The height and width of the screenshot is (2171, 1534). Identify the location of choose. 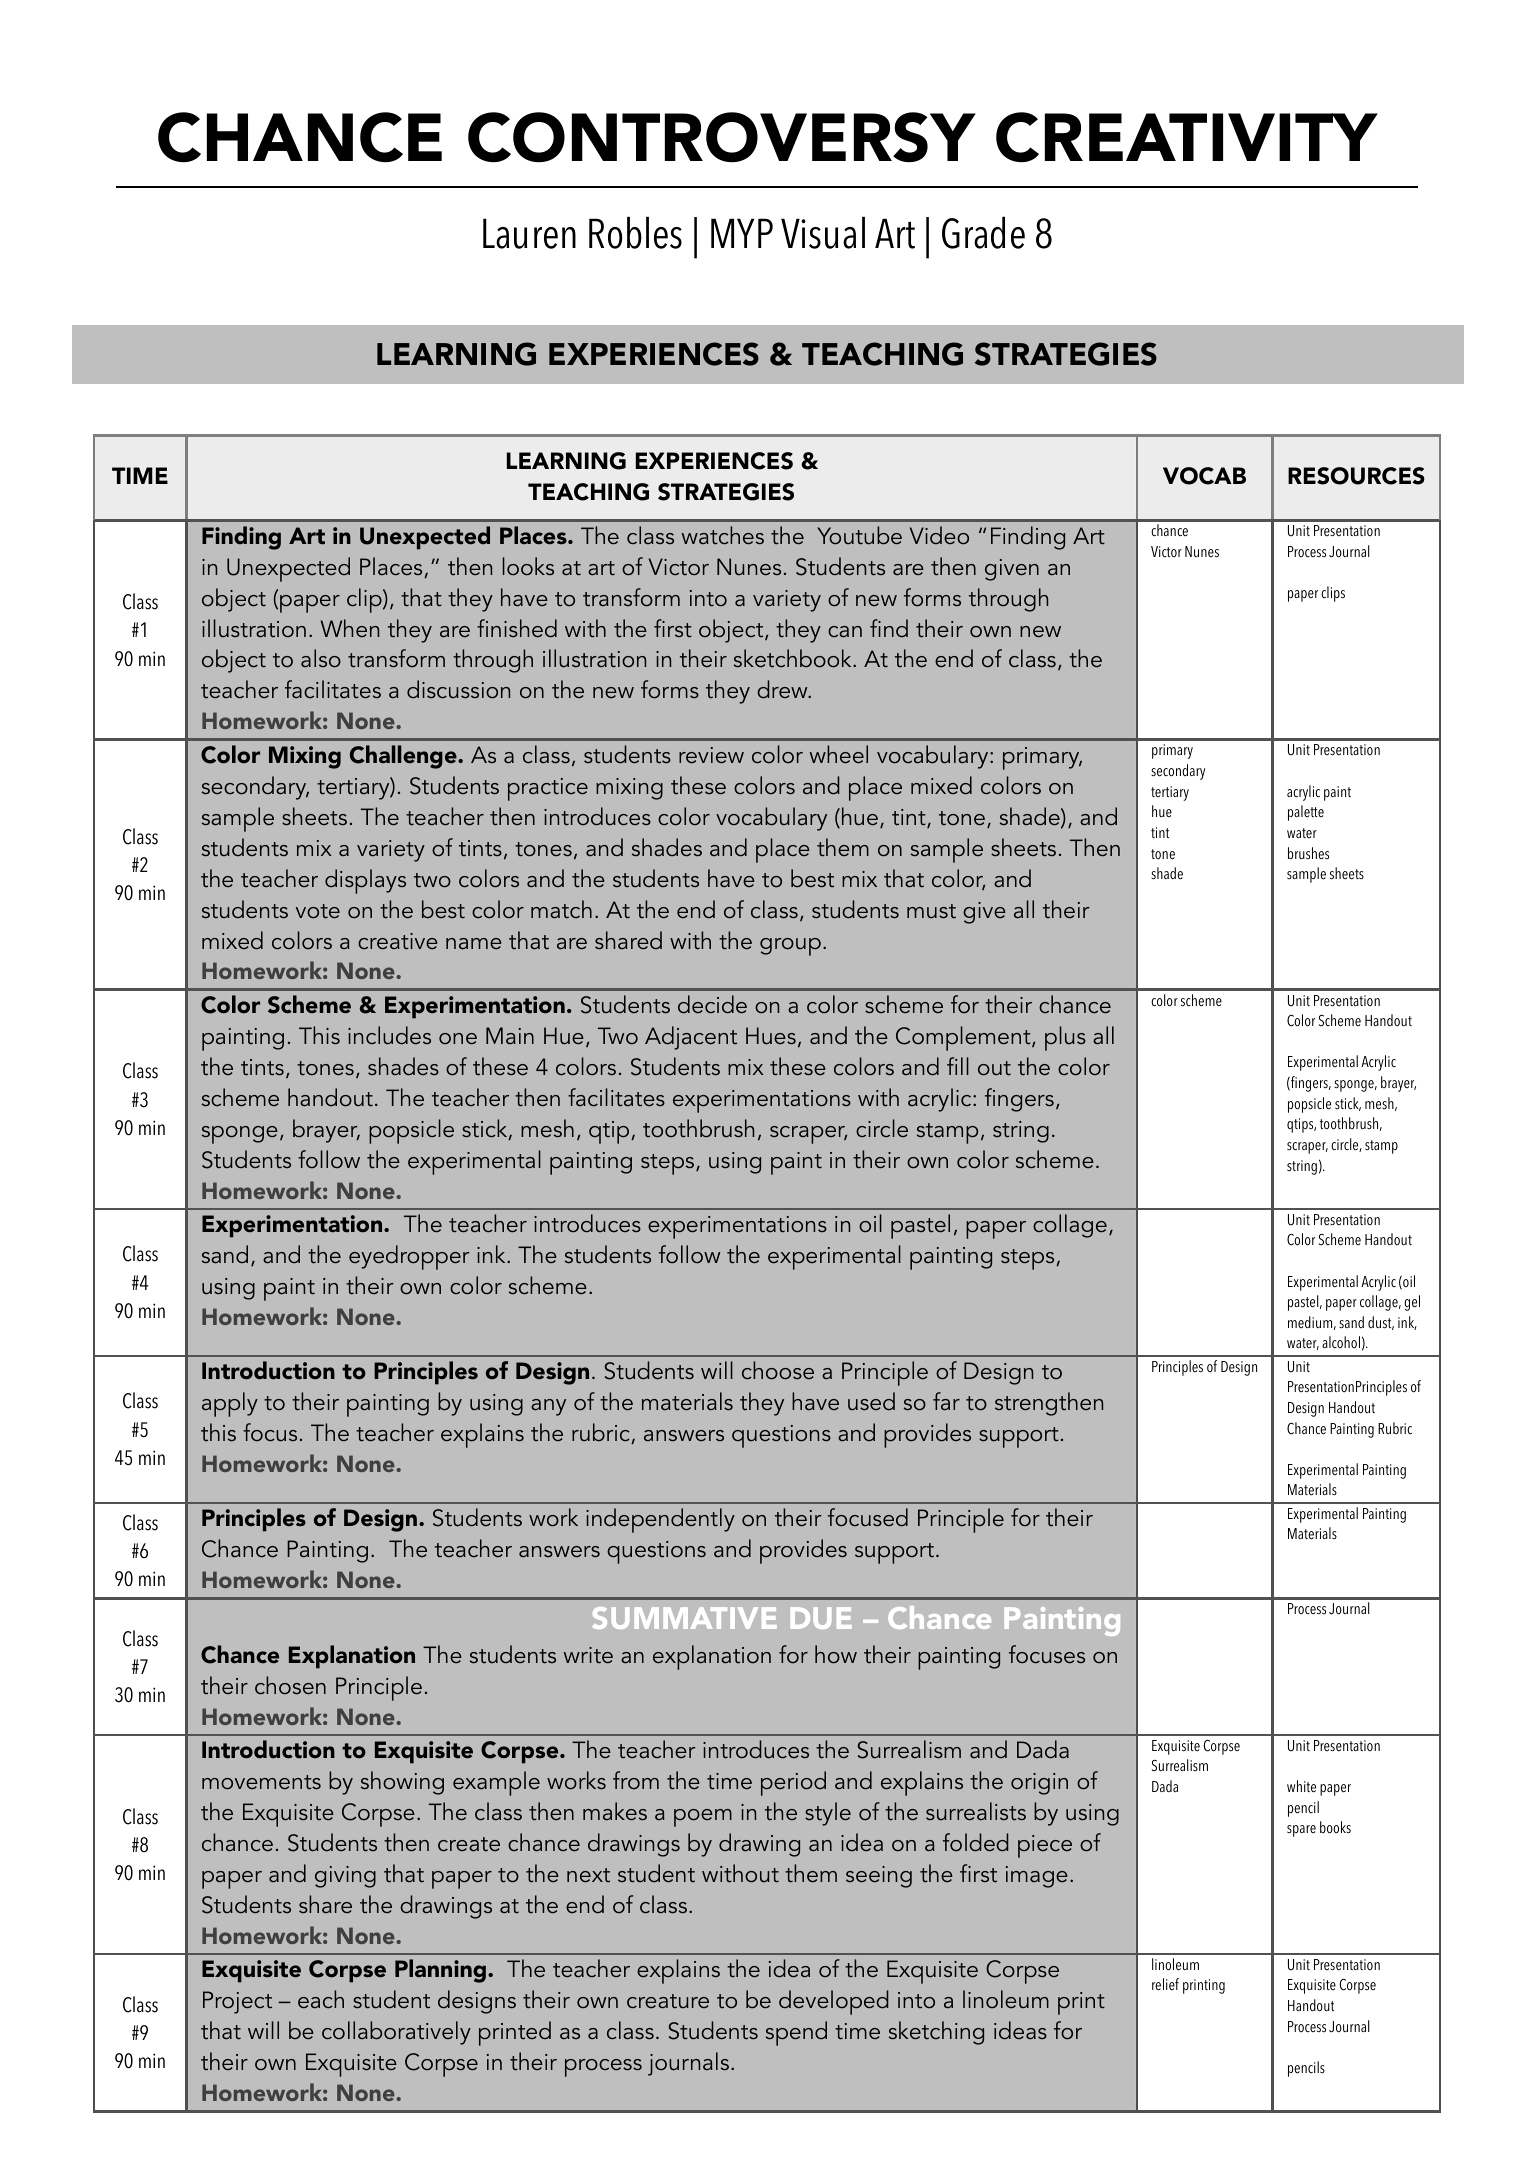
(778, 1370).
